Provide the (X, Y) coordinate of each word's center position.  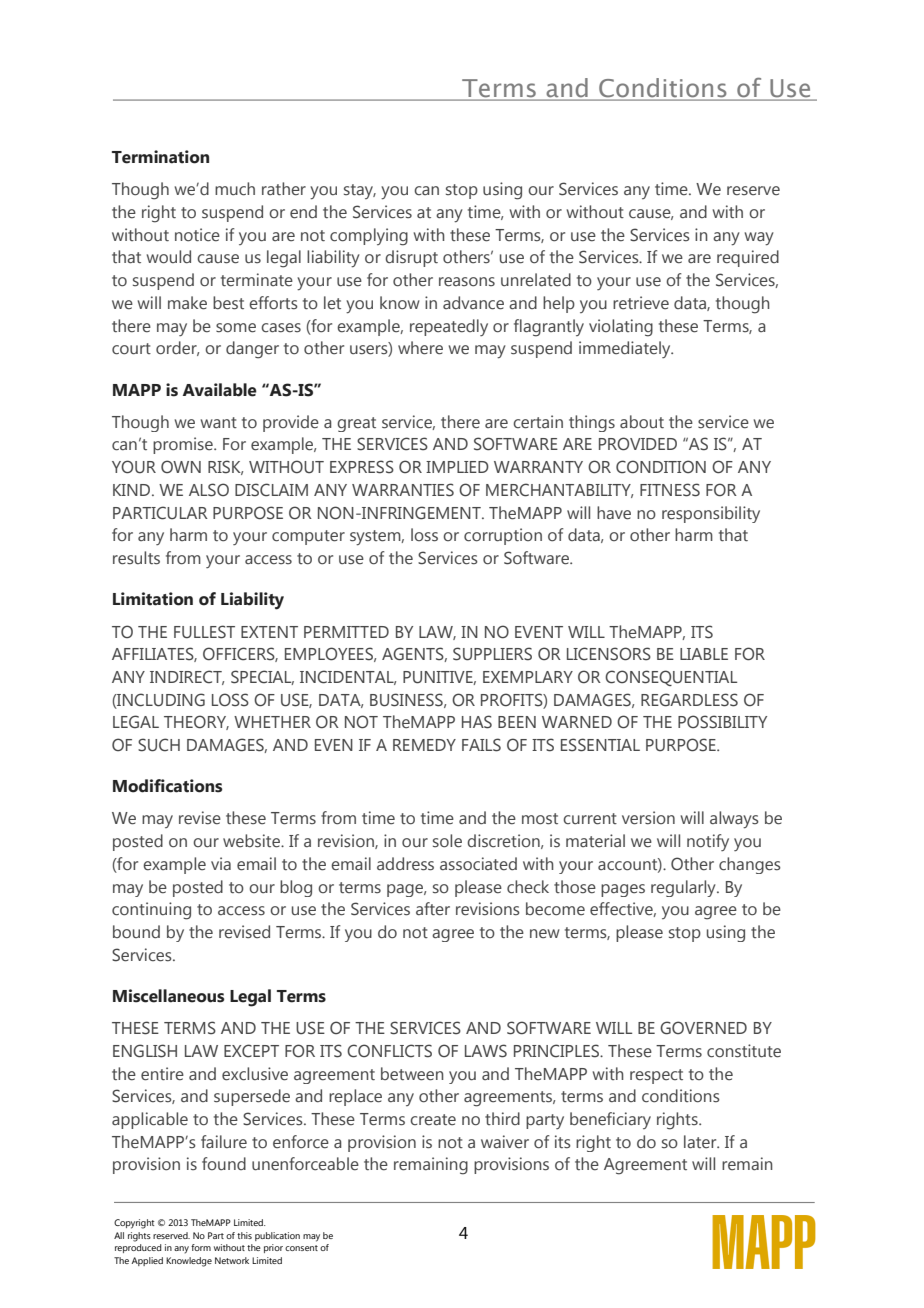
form (201, 1247)
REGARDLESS (689, 700)
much (235, 189)
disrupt (411, 258)
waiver (505, 1142)
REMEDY (424, 745)
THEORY (196, 722)
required (748, 258)
